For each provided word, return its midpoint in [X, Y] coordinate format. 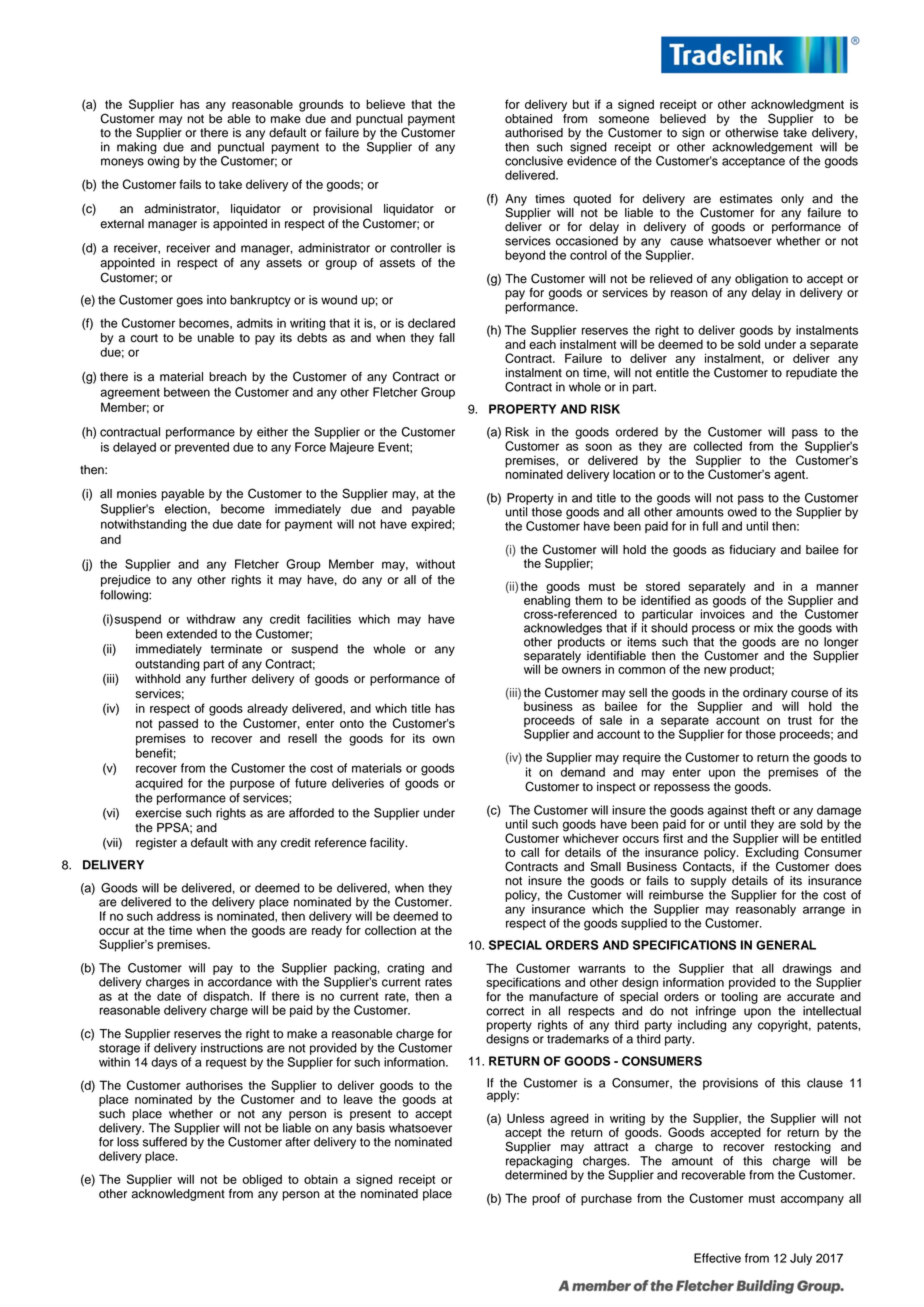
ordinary [765, 694]
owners [581, 670]
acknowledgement [762, 148]
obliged [262, 1180]
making [137, 148]
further [229, 679]
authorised [534, 133]
